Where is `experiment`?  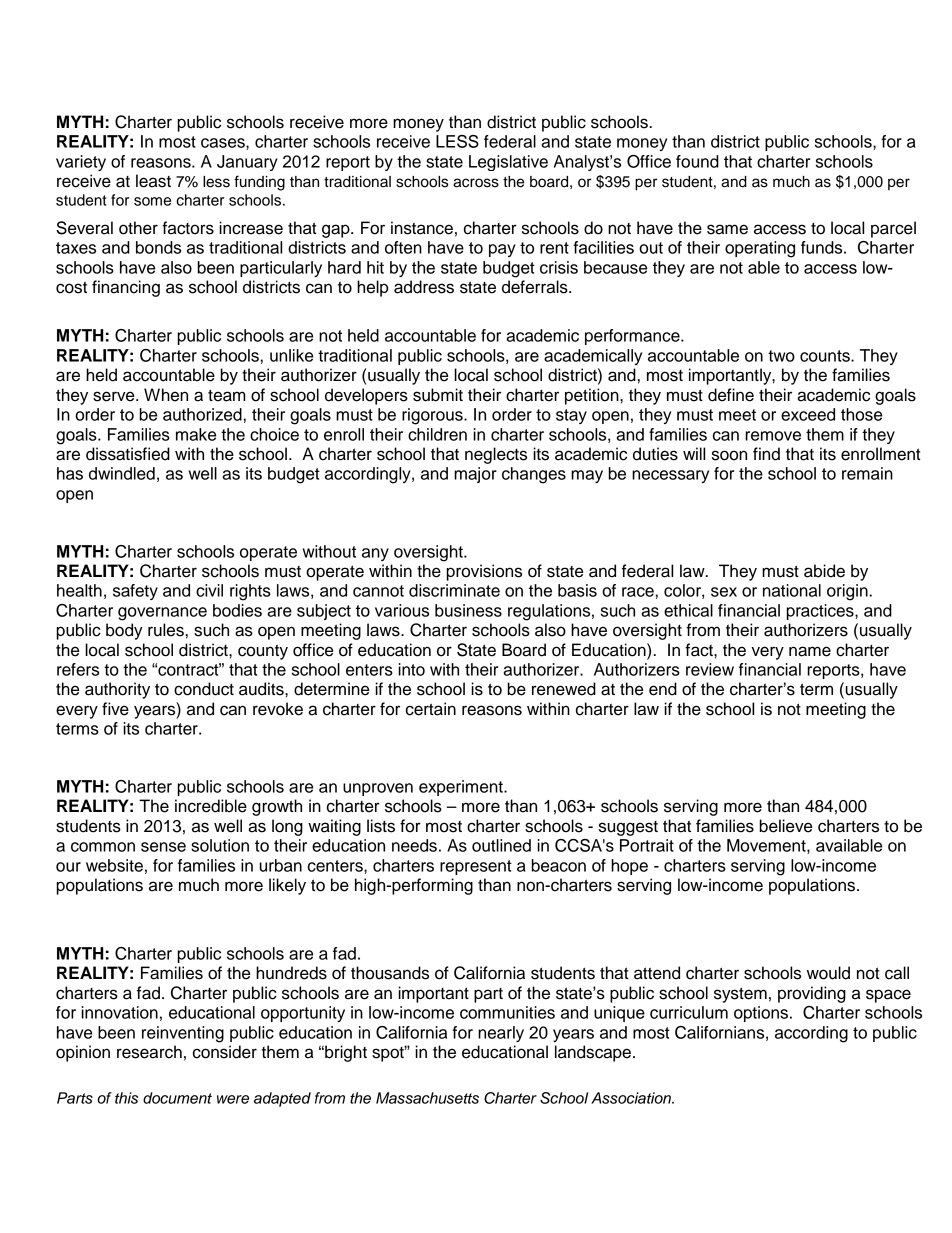
experiment is located at coordinates (462, 788).
